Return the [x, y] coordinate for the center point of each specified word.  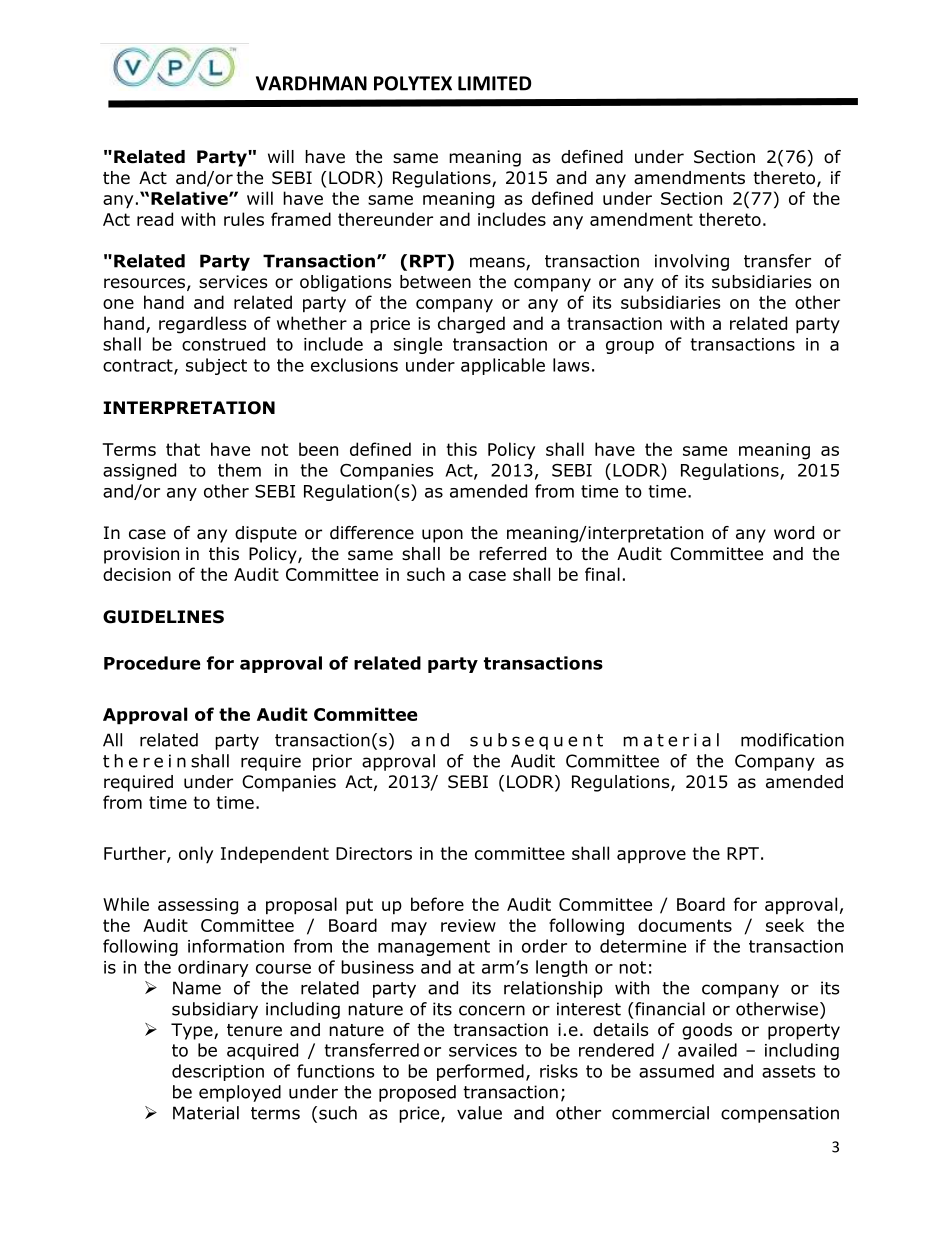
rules [244, 219]
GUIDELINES [163, 617]
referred [512, 554]
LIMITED [494, 83]
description [218, 1072]
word [794, 533]
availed [707, 1050]
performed [480, 1072]
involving [692, 262]
